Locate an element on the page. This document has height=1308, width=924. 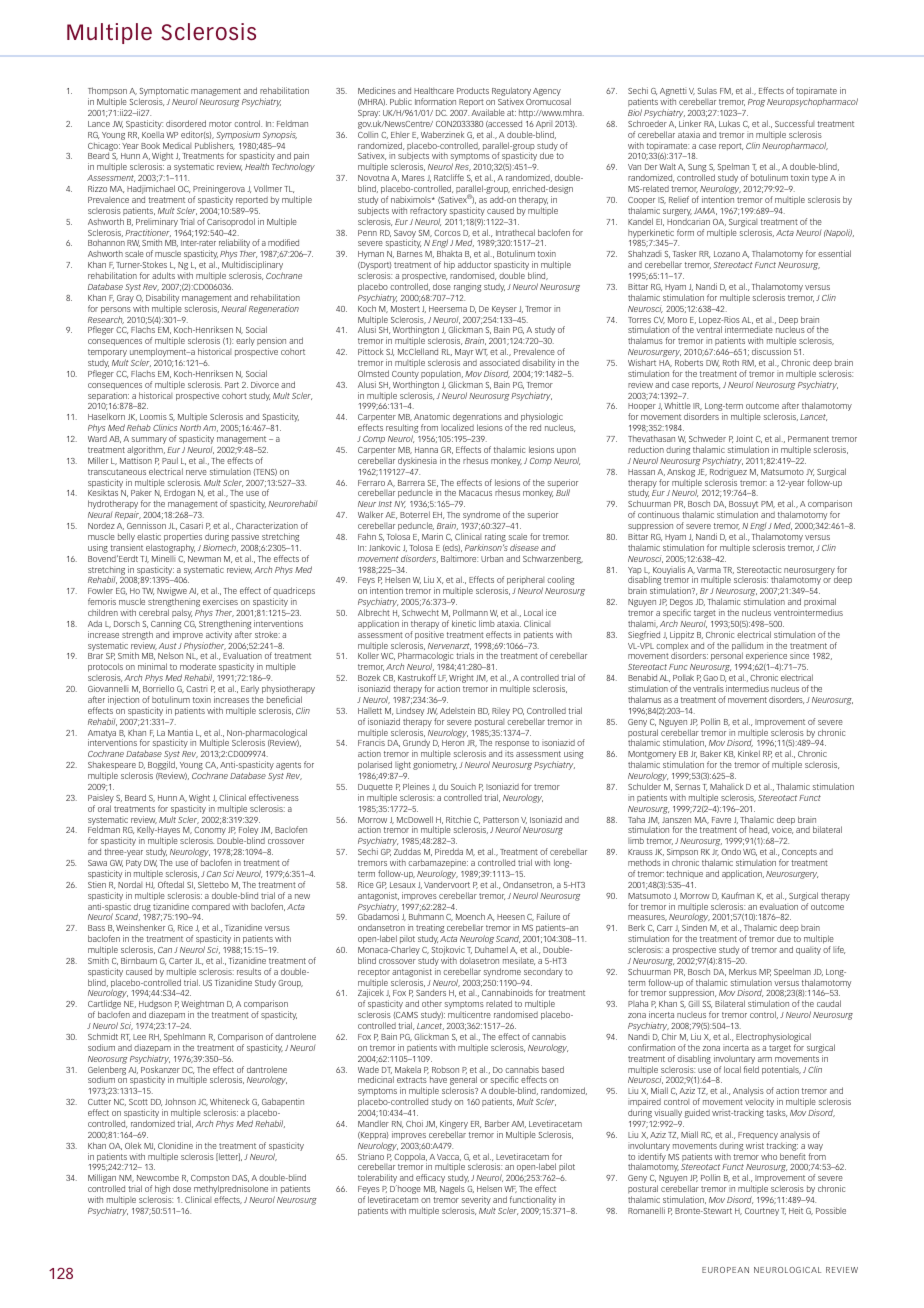
severity is located at coordinates (477, 1202).
